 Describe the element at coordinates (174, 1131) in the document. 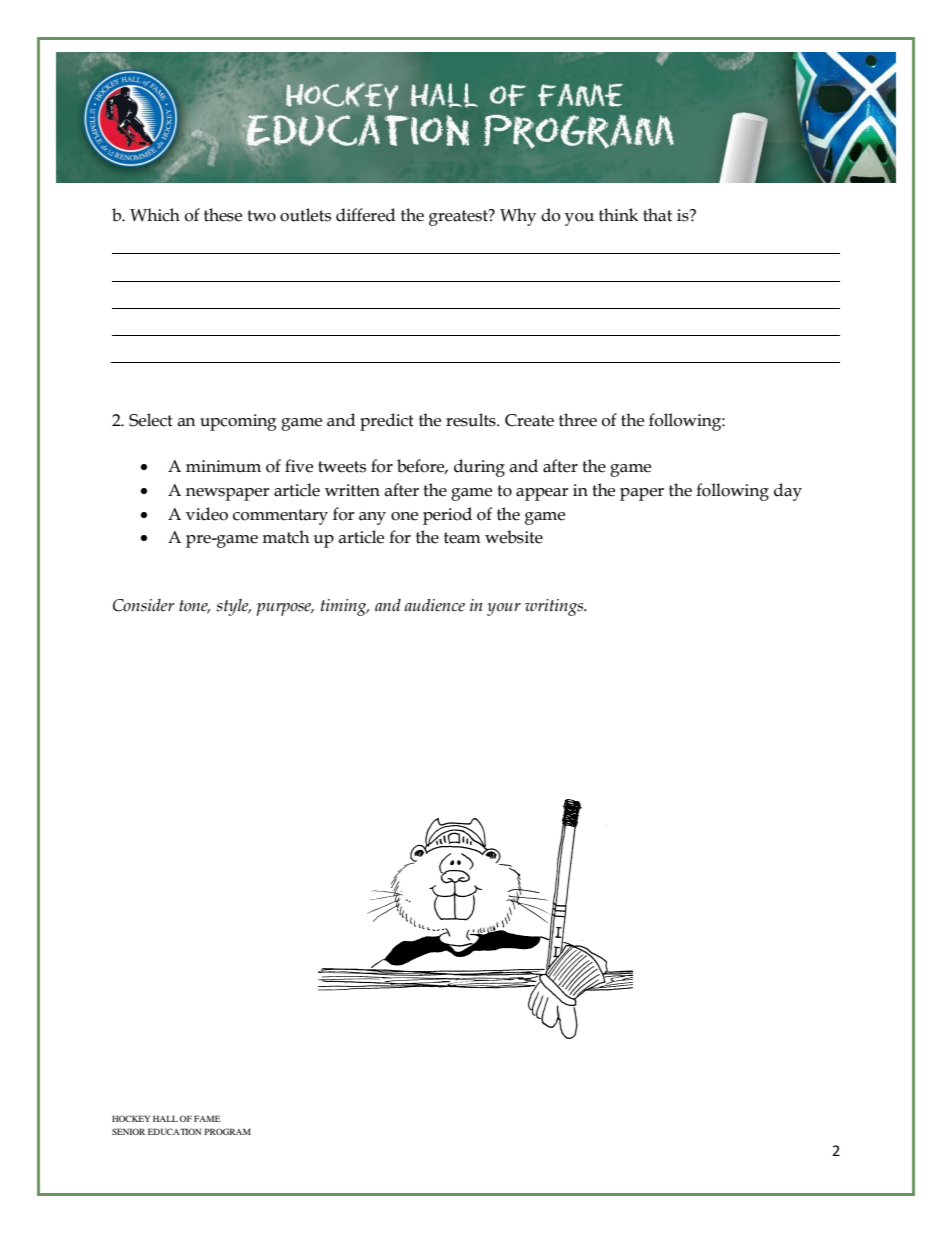

I see `EDUCATION` at that location.
